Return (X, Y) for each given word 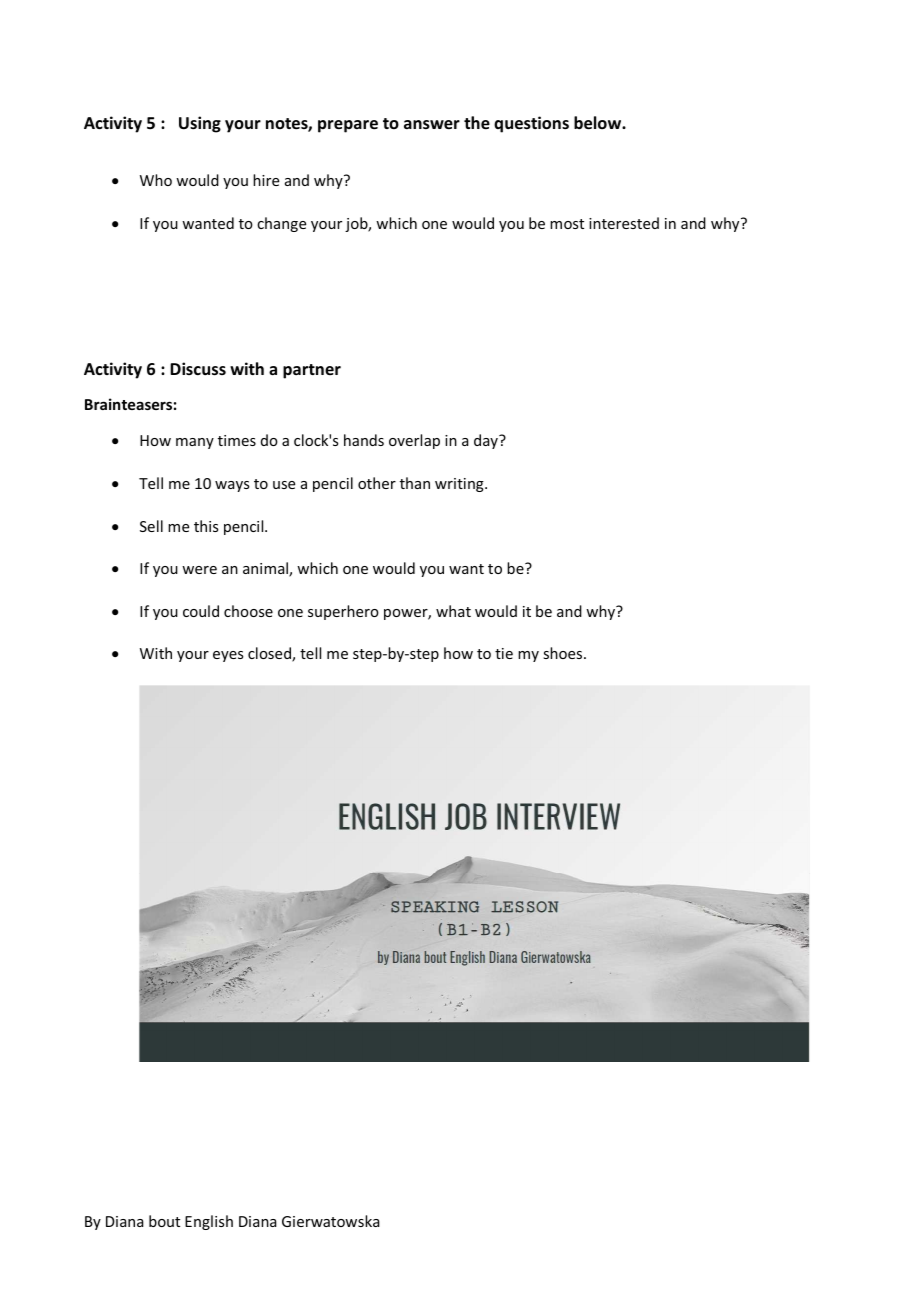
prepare (348, 126)
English (209, 1222)
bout (164, 1221)
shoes (564, 653)
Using (200, 124)
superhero (343, 612)
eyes (228, 656)
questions (531, 124)
